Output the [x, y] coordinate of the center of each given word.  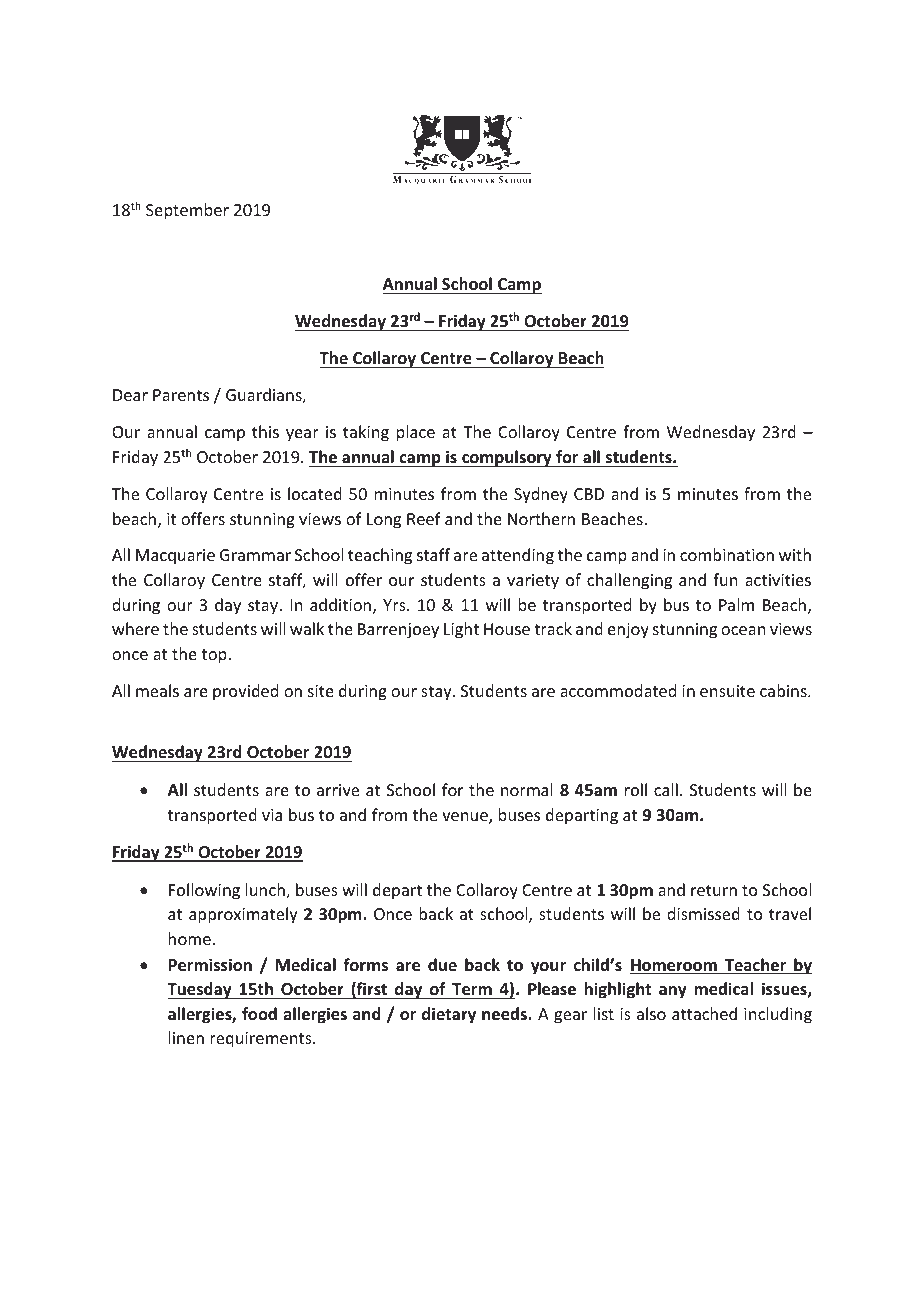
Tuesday [200, 990]
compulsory [507, 458]
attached [704, 1013]
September [187, 211]
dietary [449, 1015]
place [416, 433]
